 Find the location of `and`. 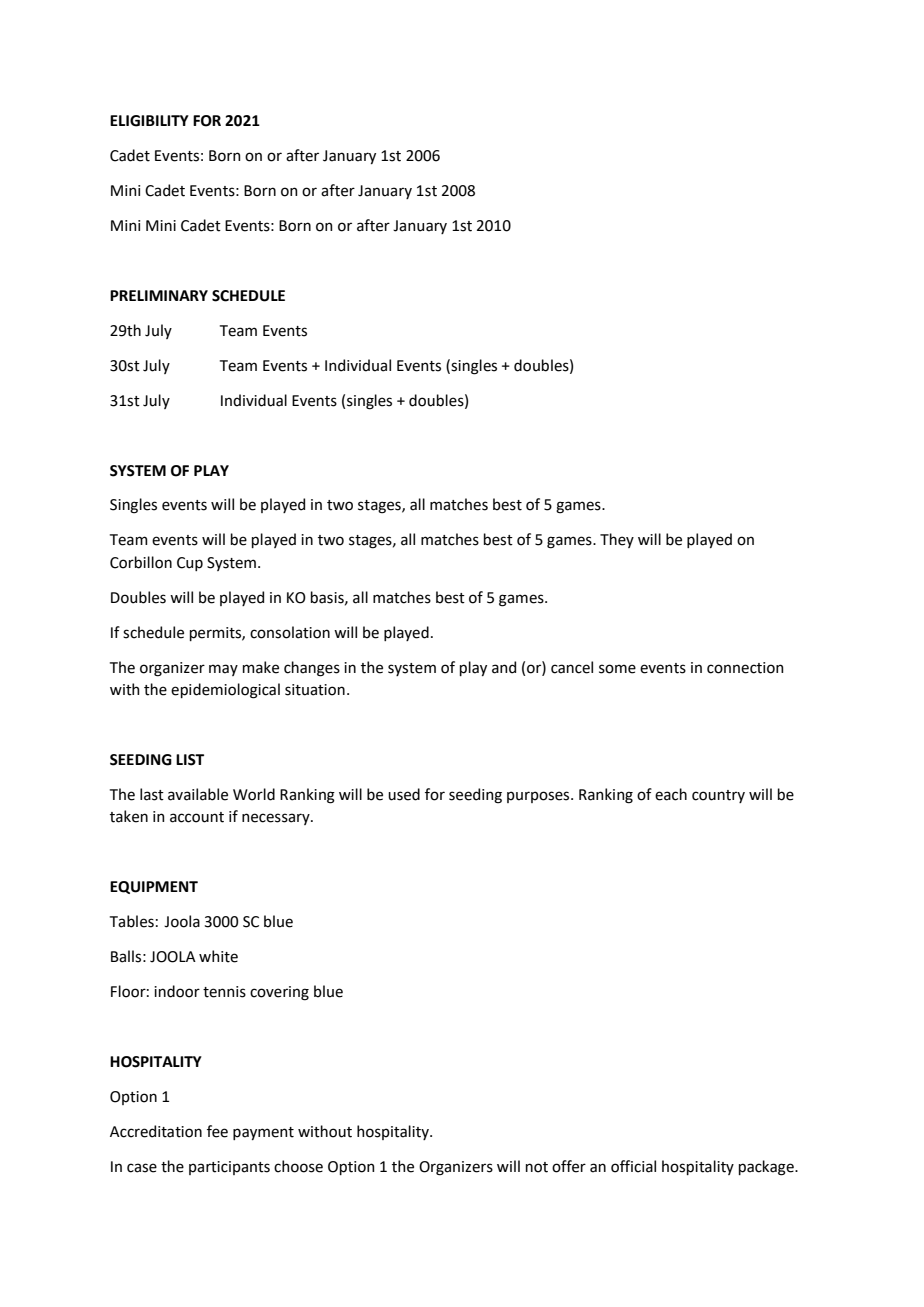

and is located at coordinates (504, 667).
